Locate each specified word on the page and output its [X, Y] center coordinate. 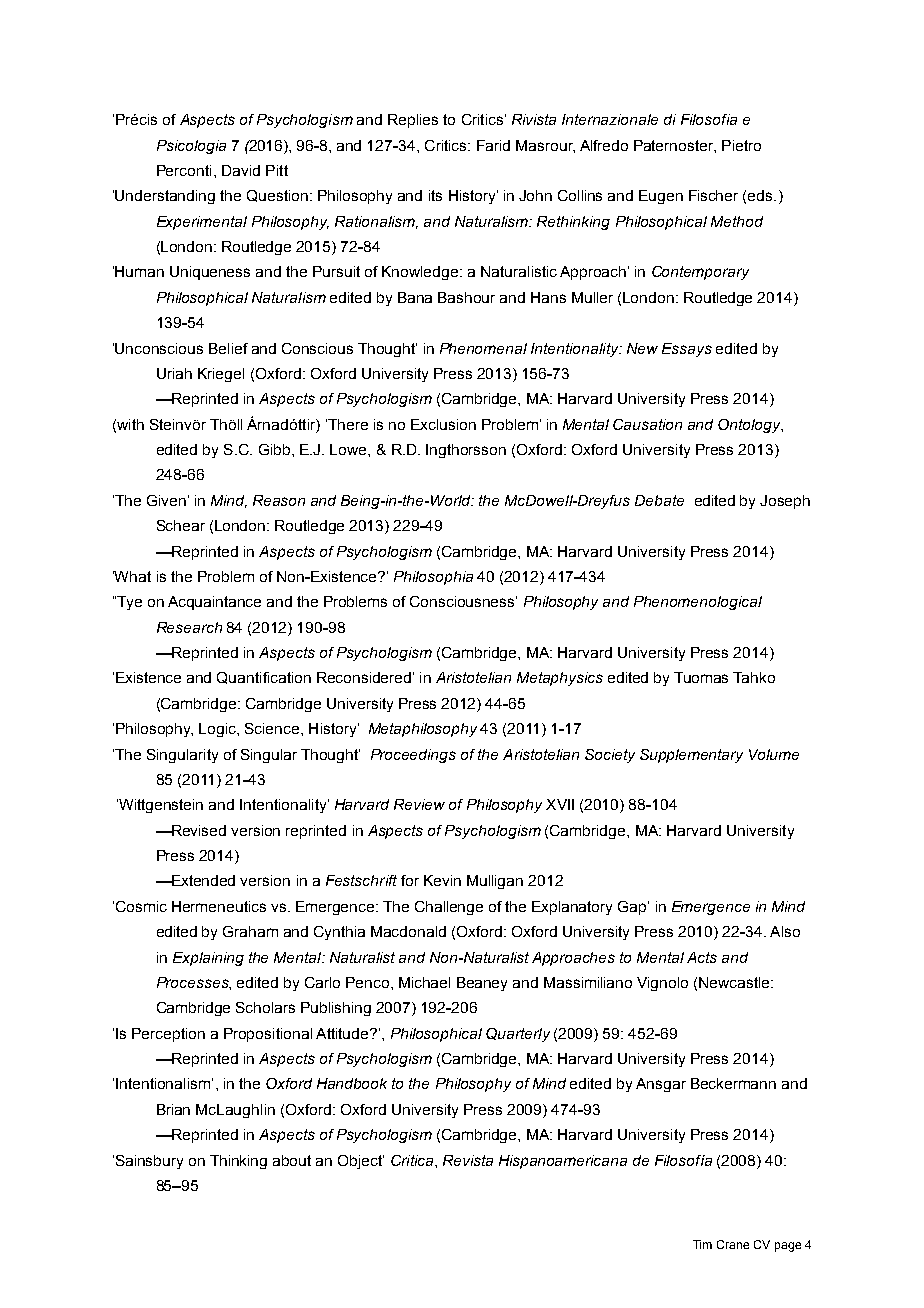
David [241, 170]
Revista [468, 1160]
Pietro [741, 145]
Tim [702, 1244]
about [292, 1160]
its [435, 195]
